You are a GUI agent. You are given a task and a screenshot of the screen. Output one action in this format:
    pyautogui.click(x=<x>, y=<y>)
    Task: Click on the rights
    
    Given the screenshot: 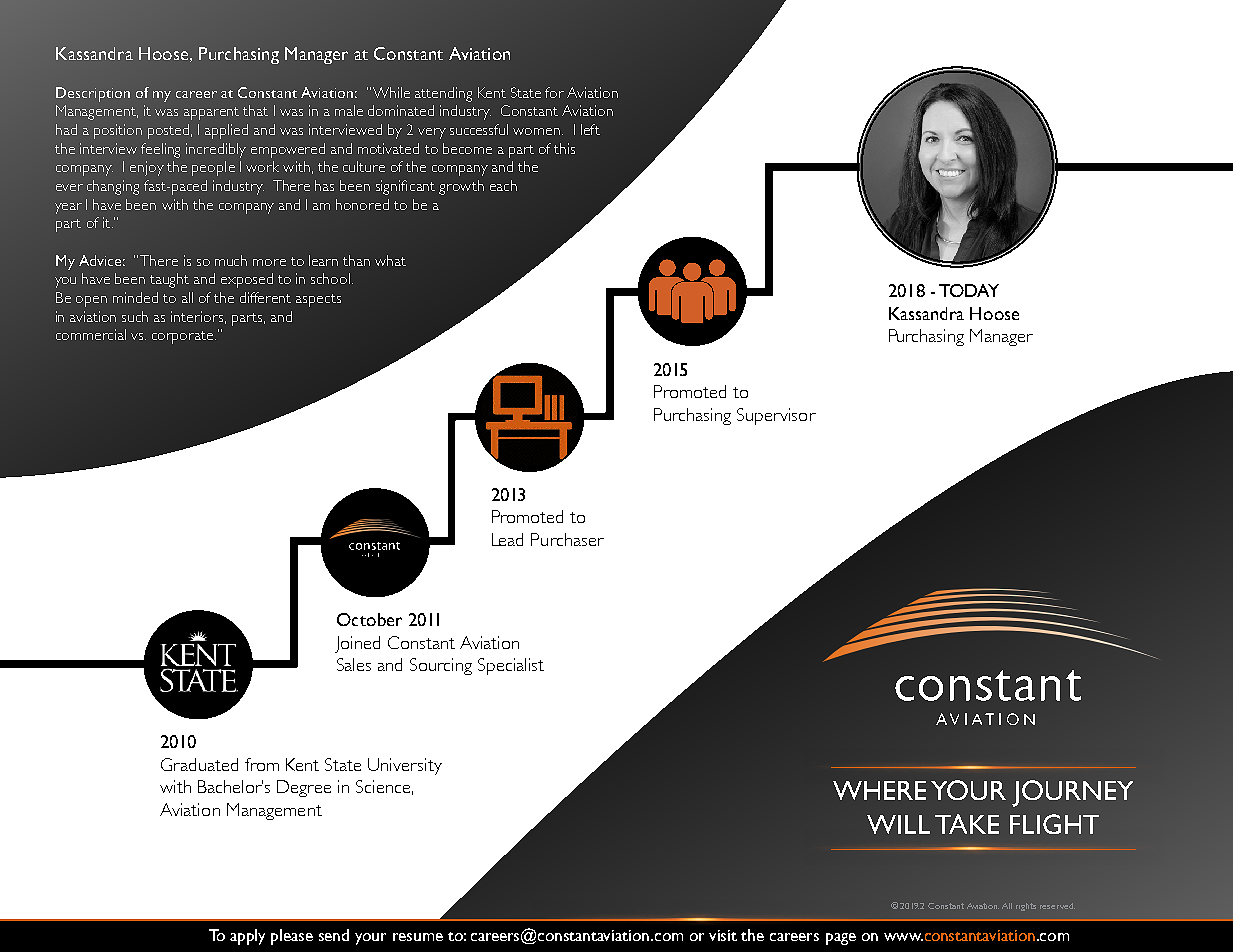 What is the action you would take?
    pyautogui.click(x=1026, y=907)
